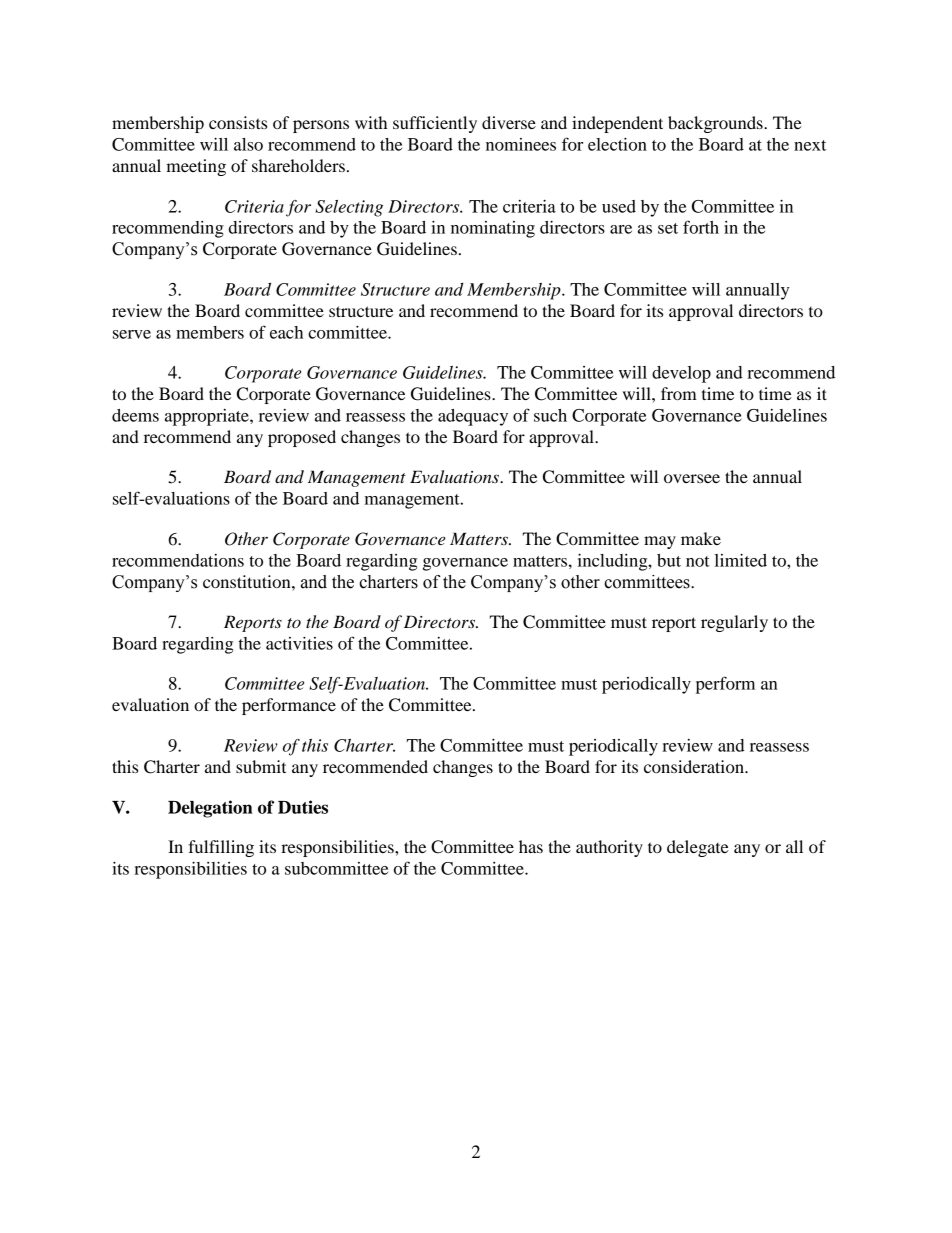  I want to click on Delegation, so click(210, 809).
